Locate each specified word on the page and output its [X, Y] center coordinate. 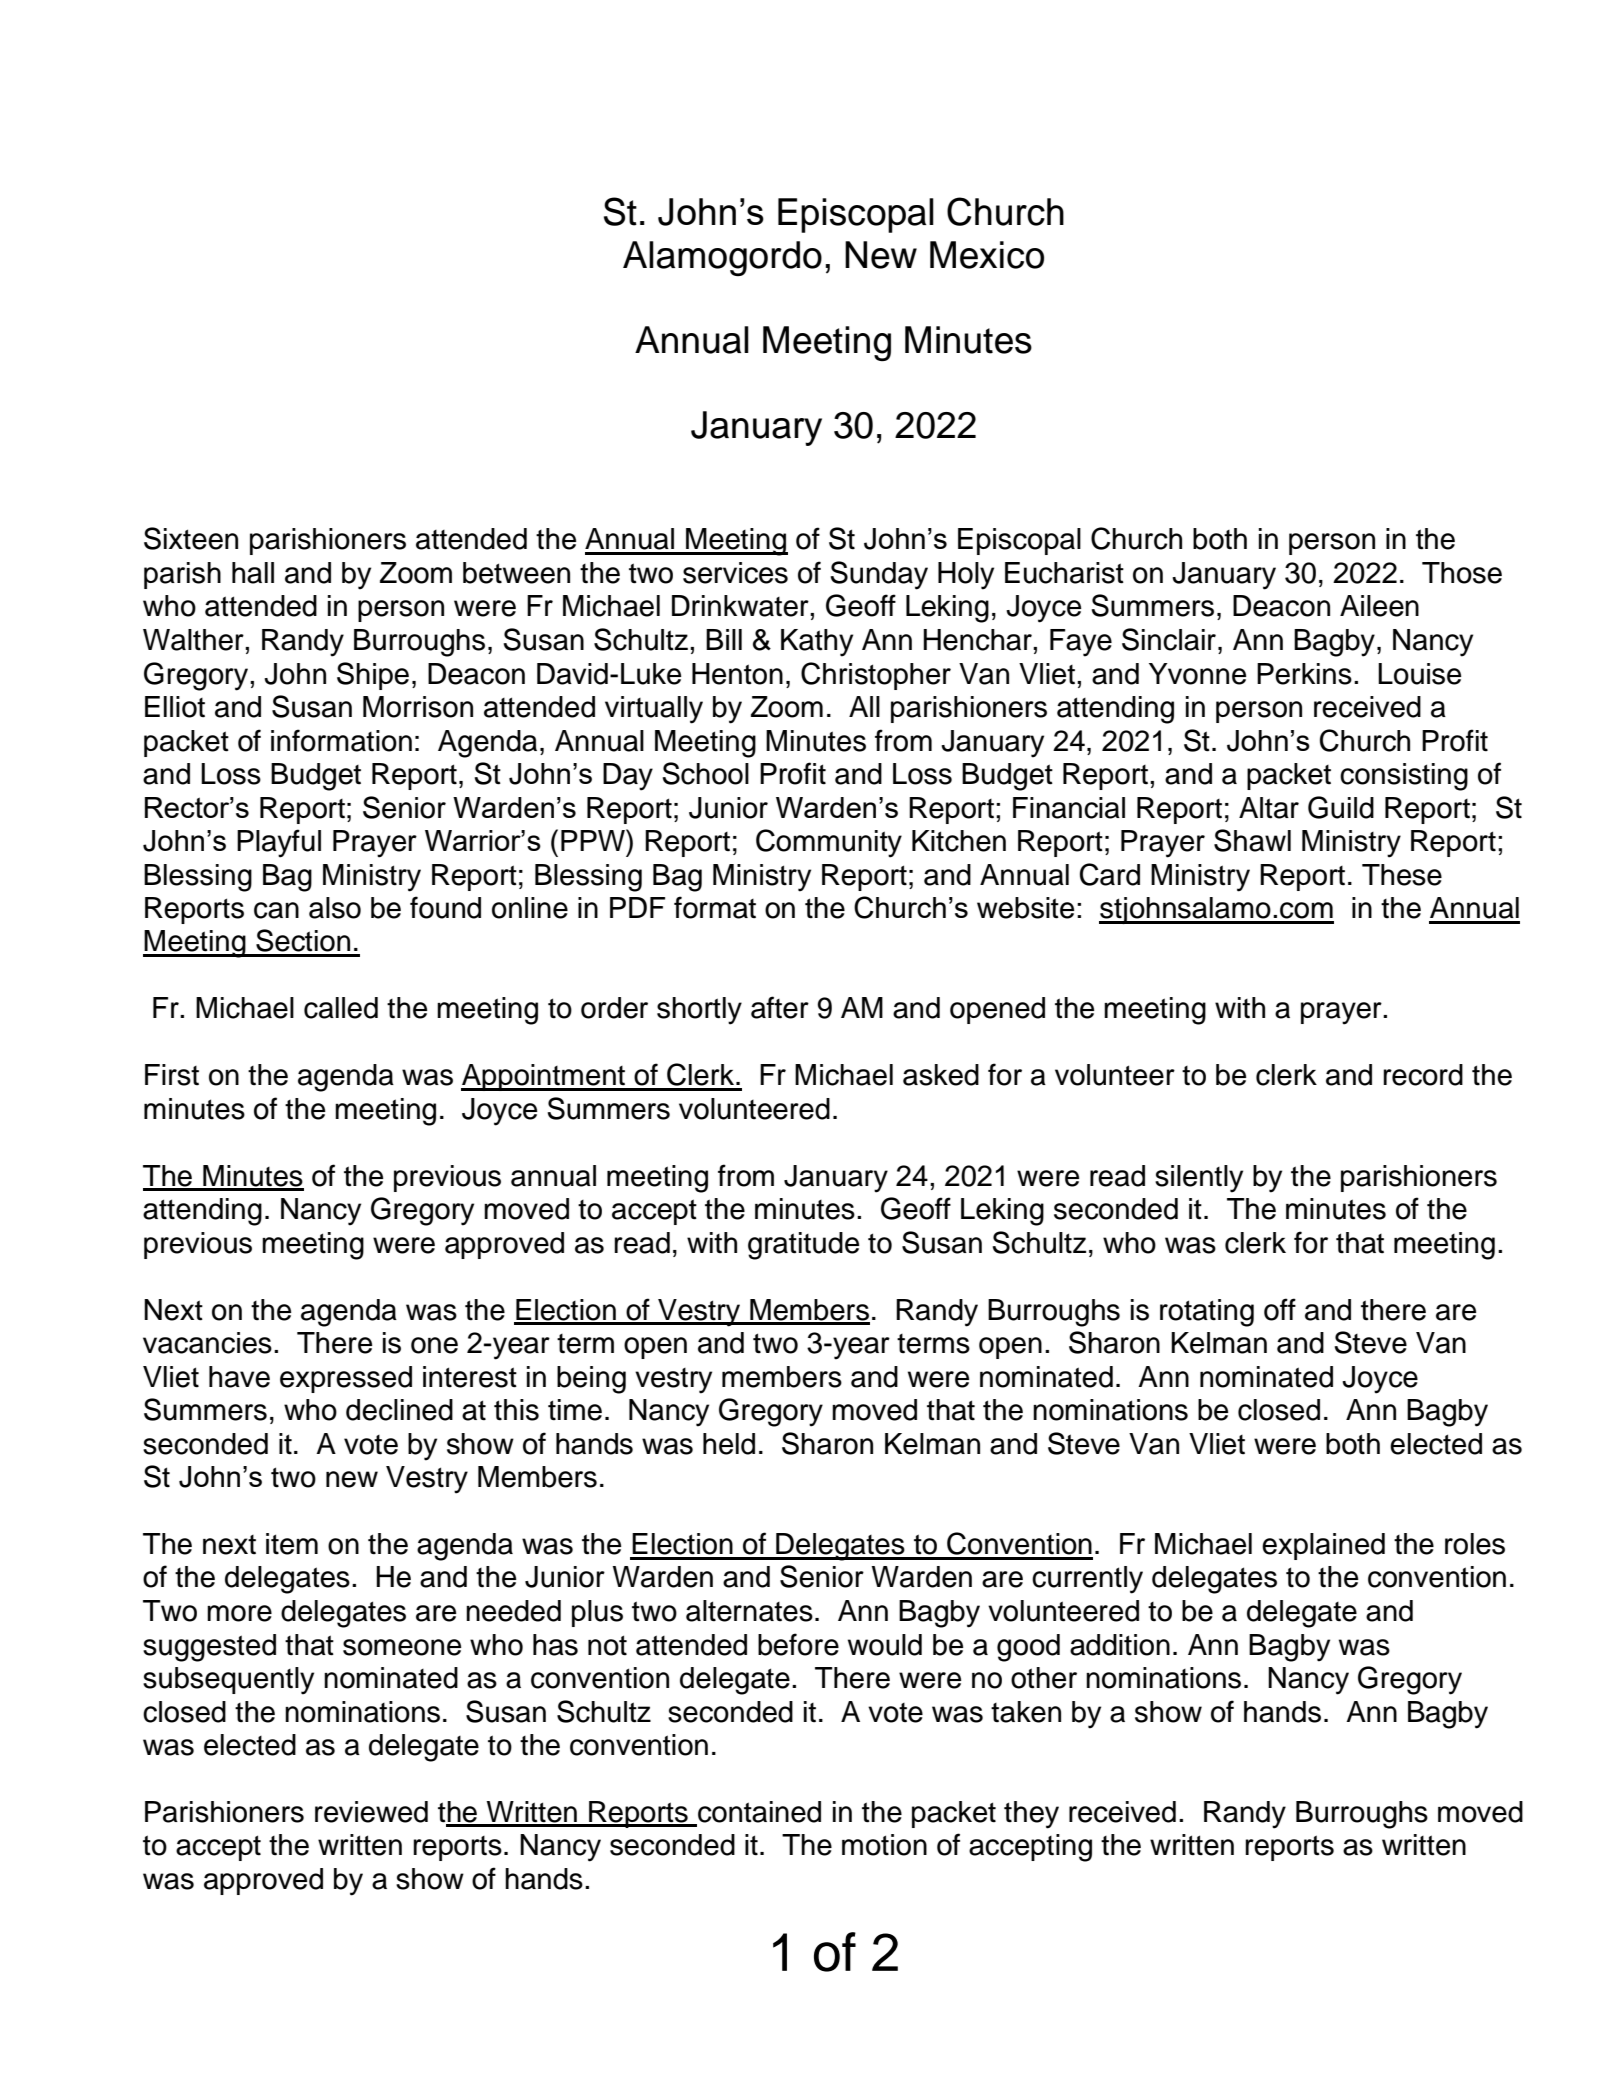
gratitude [803, 1246]
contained [758, 1813]
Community [829, 843]
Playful [279, 843]
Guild [1341, 807]
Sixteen [191, 538]
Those [1462, 573]
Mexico [987, 255]
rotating [1207, 1313]
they [1031, 1815]
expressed [346, 1379]
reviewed [371, 1812]
